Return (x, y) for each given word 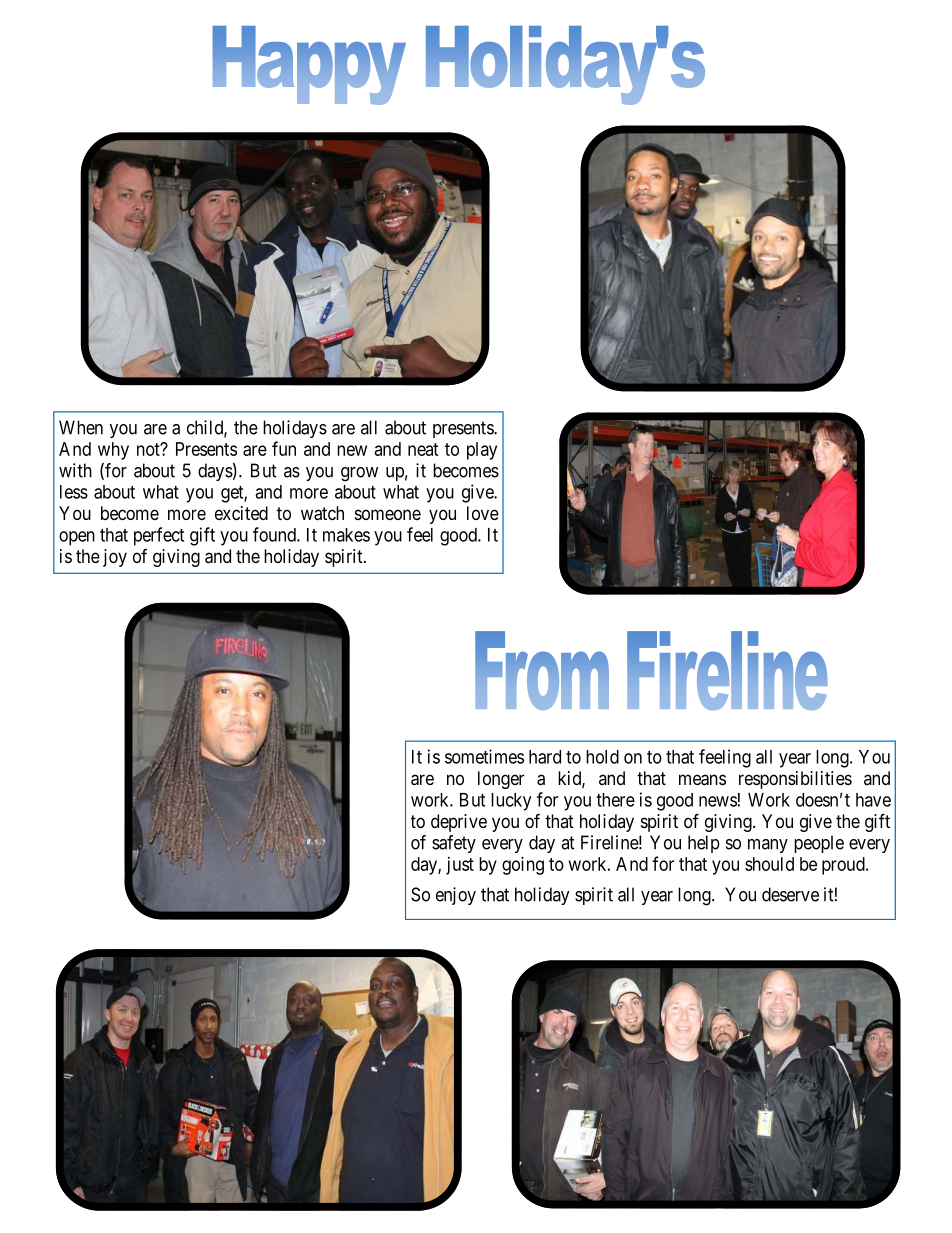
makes (346, 535)
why (113, 451)
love (483, 513)
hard (545, 757)
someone (388, 514)
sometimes (484, 756)
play (482, 451)
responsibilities (795, 780)
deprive (459, 823)
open (77, 538)
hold (602, 757)
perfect (159, 536)
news (718, 801)
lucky (511, 802)
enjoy (456, 896)
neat (423, 449)
